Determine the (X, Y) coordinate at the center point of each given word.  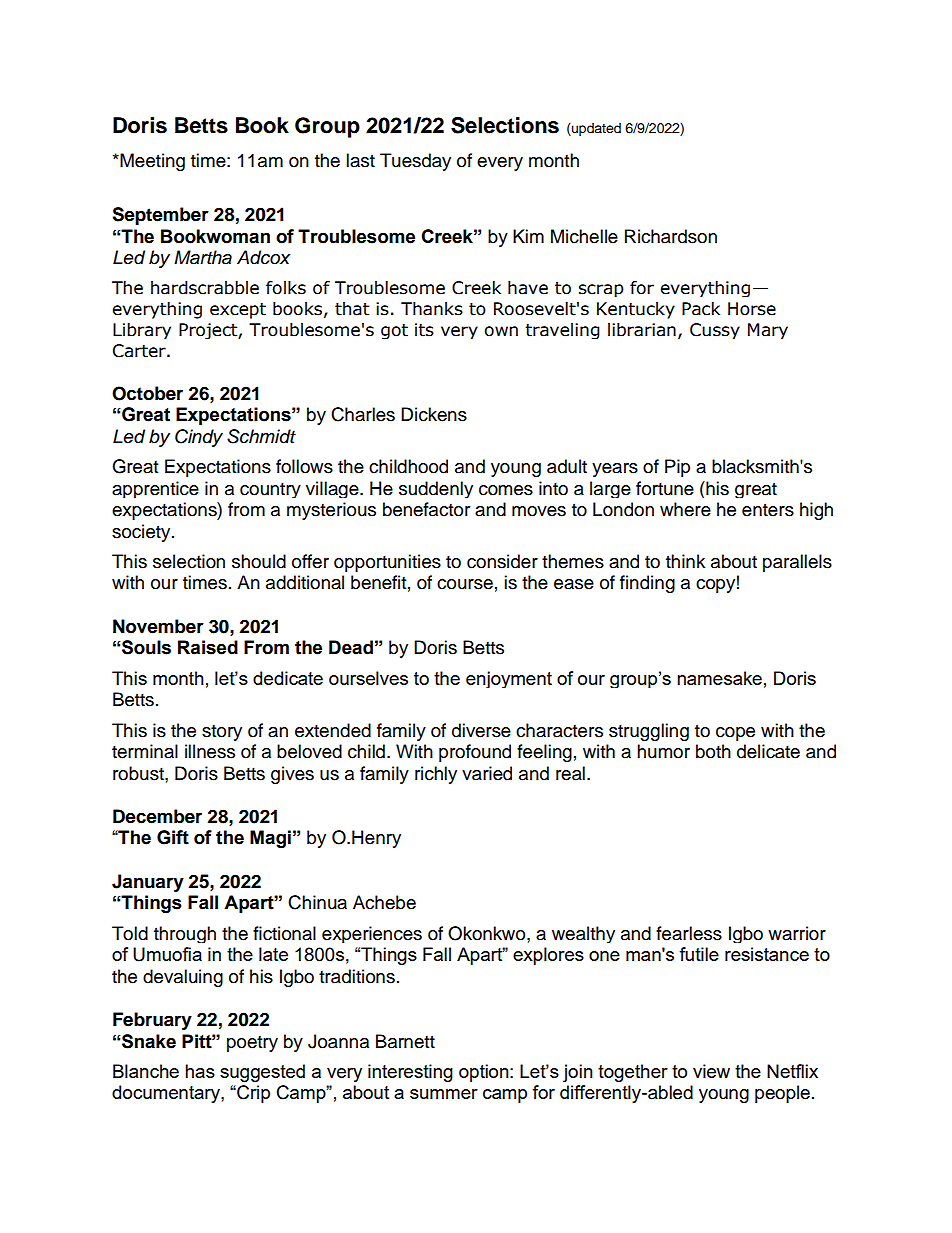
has (200, 1071)
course (465, 584)
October (147, 393)
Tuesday (415, 162)
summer (444, 1094)
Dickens (434, 414)
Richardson (671, 236)
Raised (208, 647)
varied (487, 773)
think (685, 561)
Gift (173, 837)
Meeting (151, 162)
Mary (768, 331)
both (713, 751)
